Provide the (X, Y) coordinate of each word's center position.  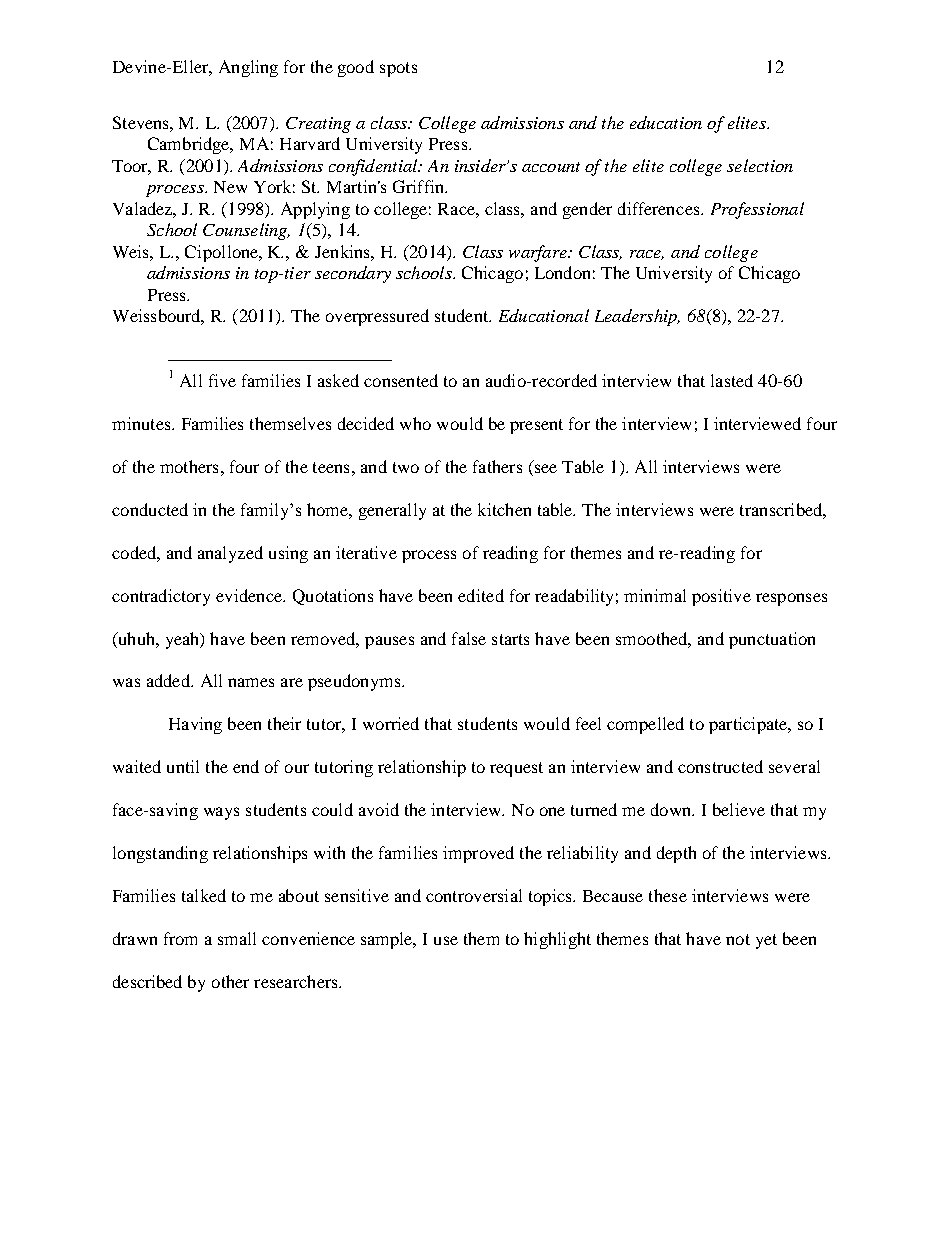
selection (760, 165)
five (222, 380)
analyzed (230, 554)
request (516, 769)
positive (721, 597)
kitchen (504, 509)
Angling (248, 68)
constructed (720, 766)
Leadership (637, 317)
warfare (539, 253)
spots (398, 69)
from (180, 938)
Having (195, 725)
